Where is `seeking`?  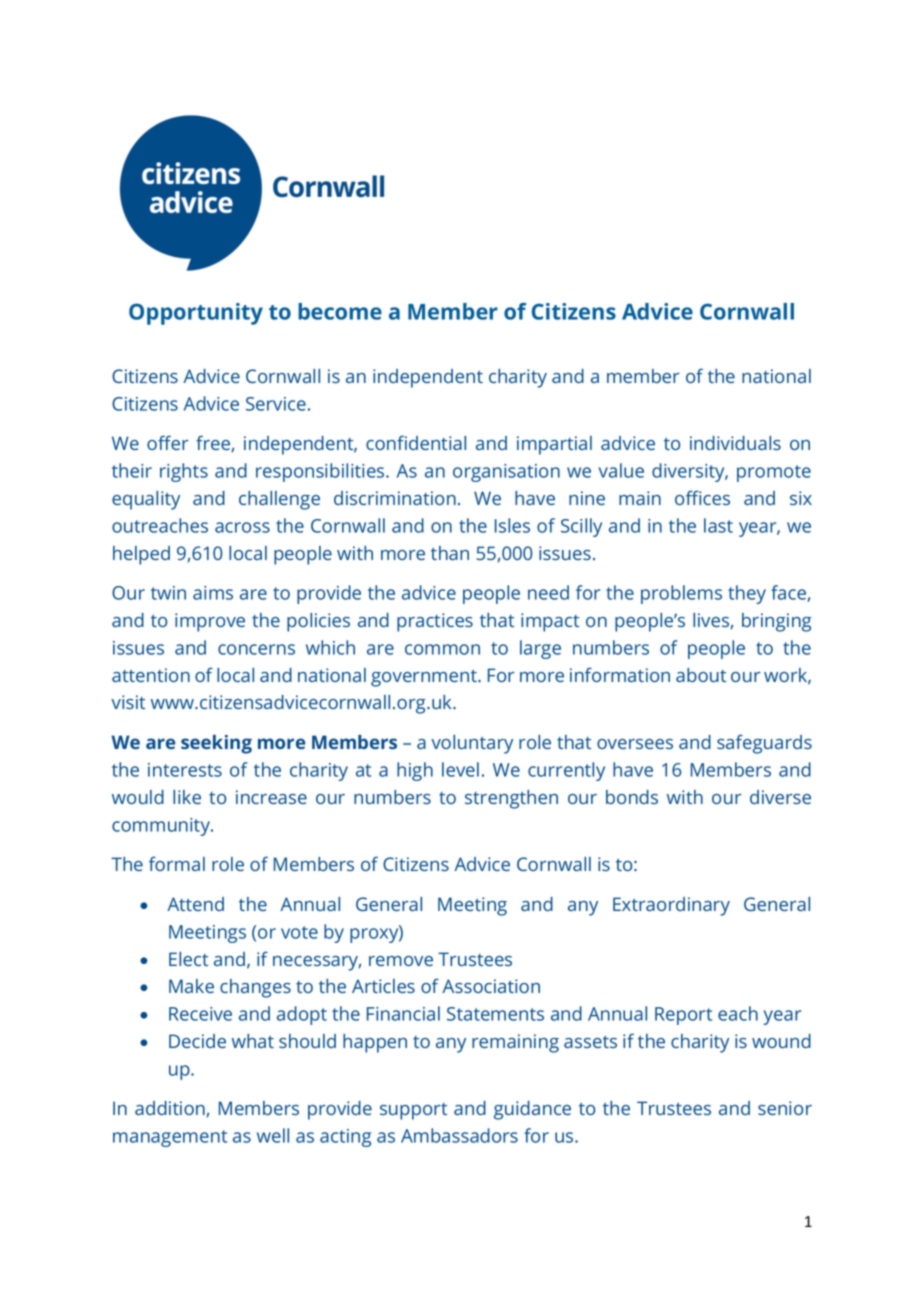 seeking is located at coordinates (216, 744).
